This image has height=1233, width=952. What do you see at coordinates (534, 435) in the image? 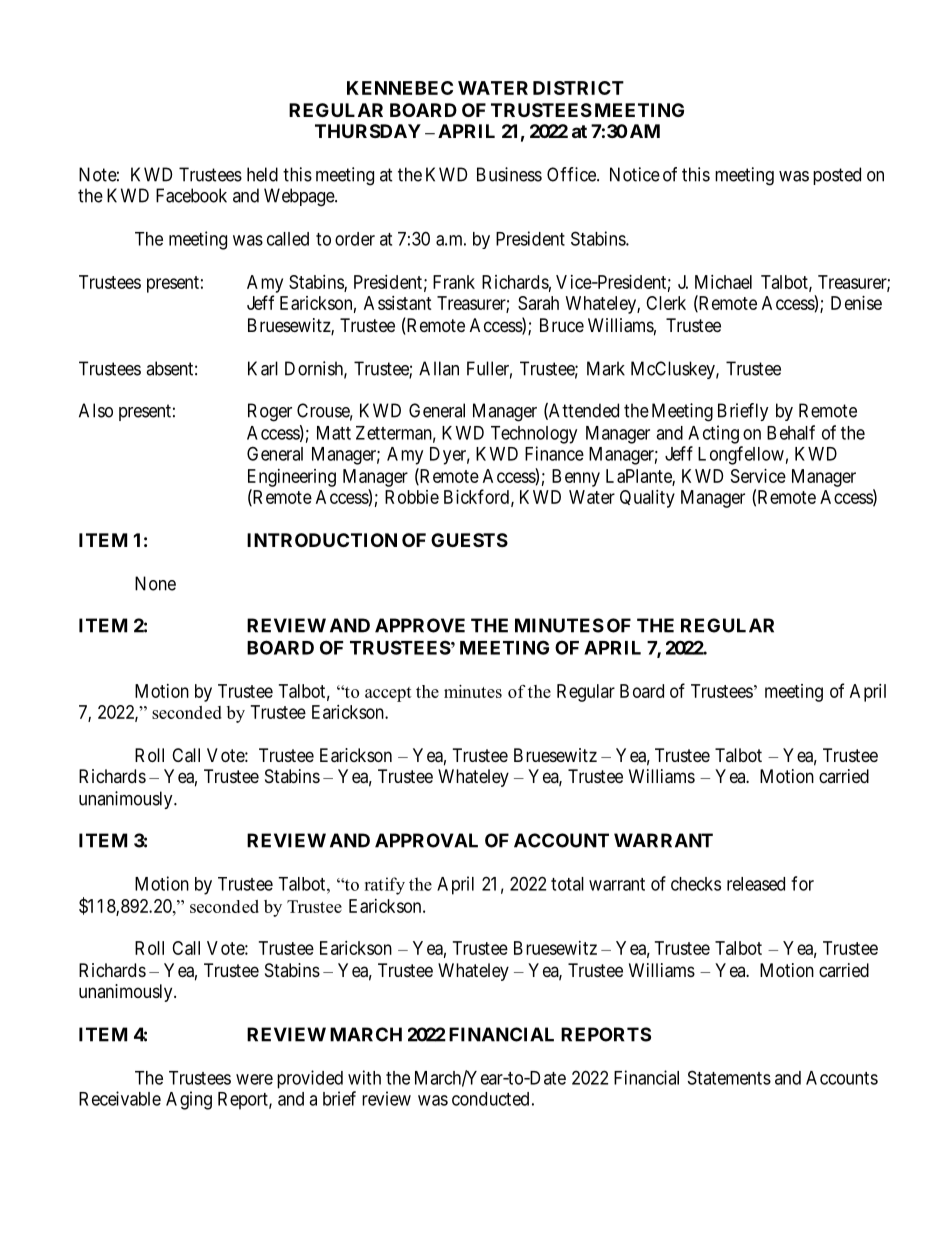
I see `Technology` at bounding box center [534, 435].
